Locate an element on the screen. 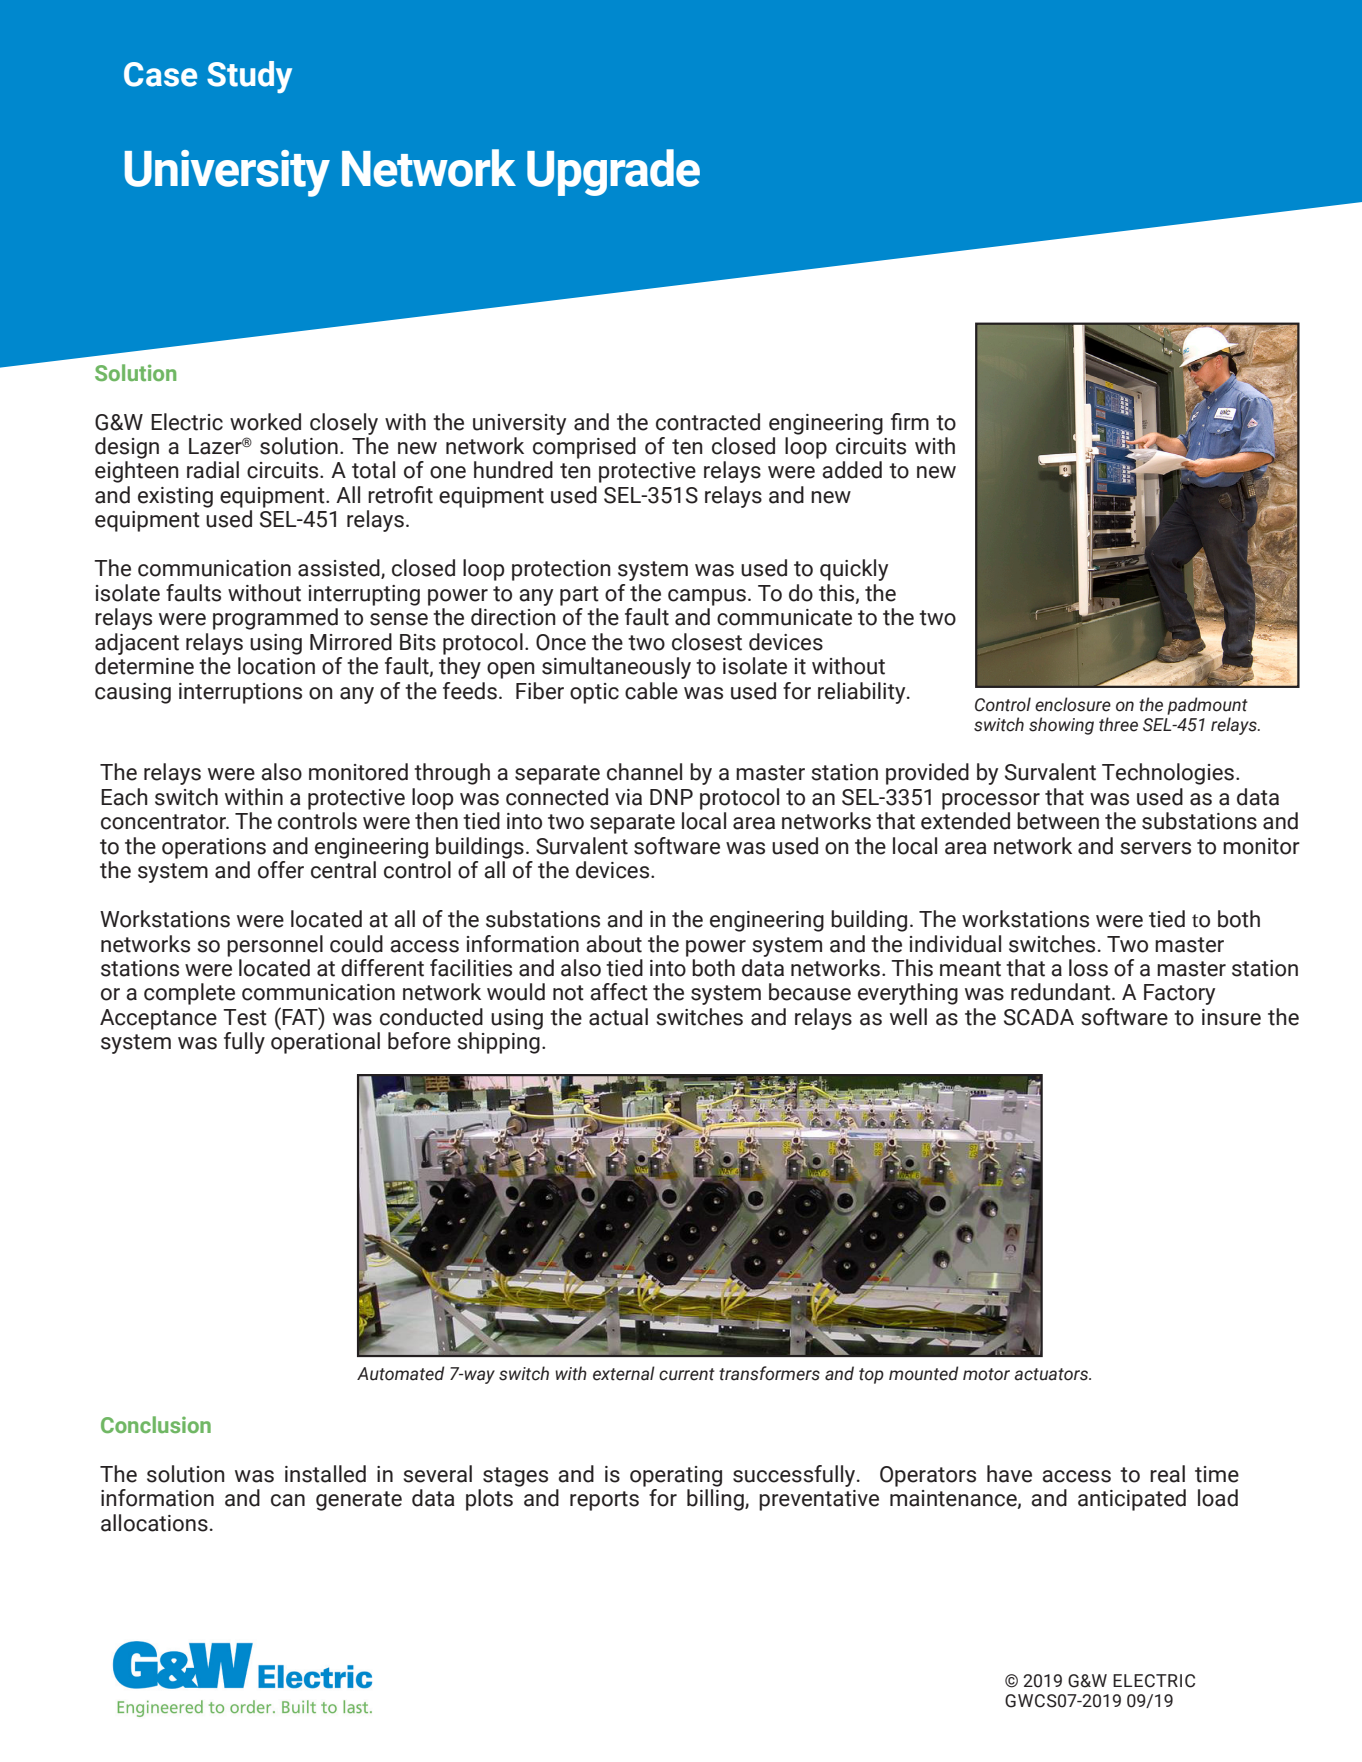 The height and width of the screenshot is (1762, 1362). between is located at coordinates (1058, 821).
